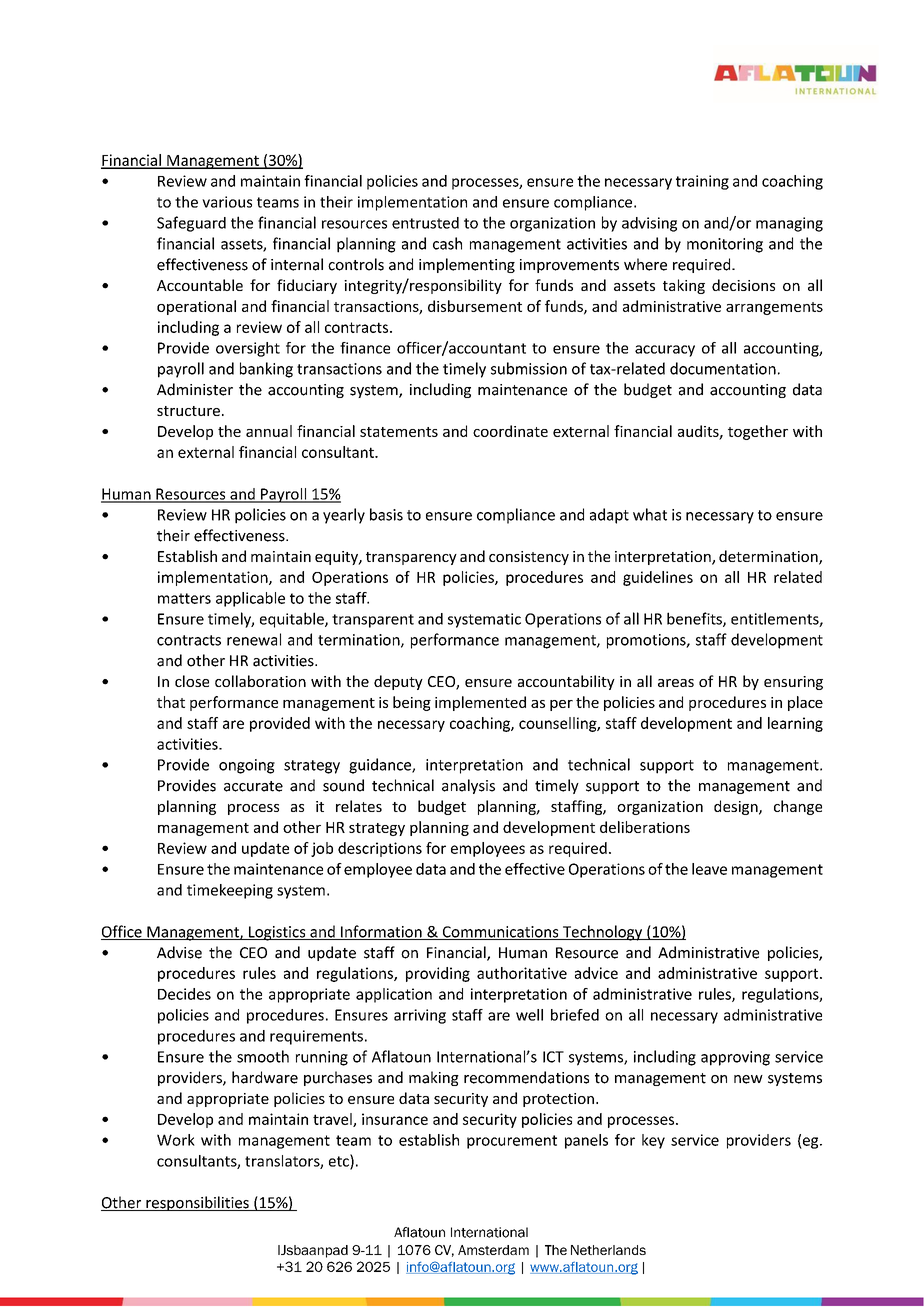 The width and height of the document is (924, 1307). I want to click on monitoring, so click(725, 245).
